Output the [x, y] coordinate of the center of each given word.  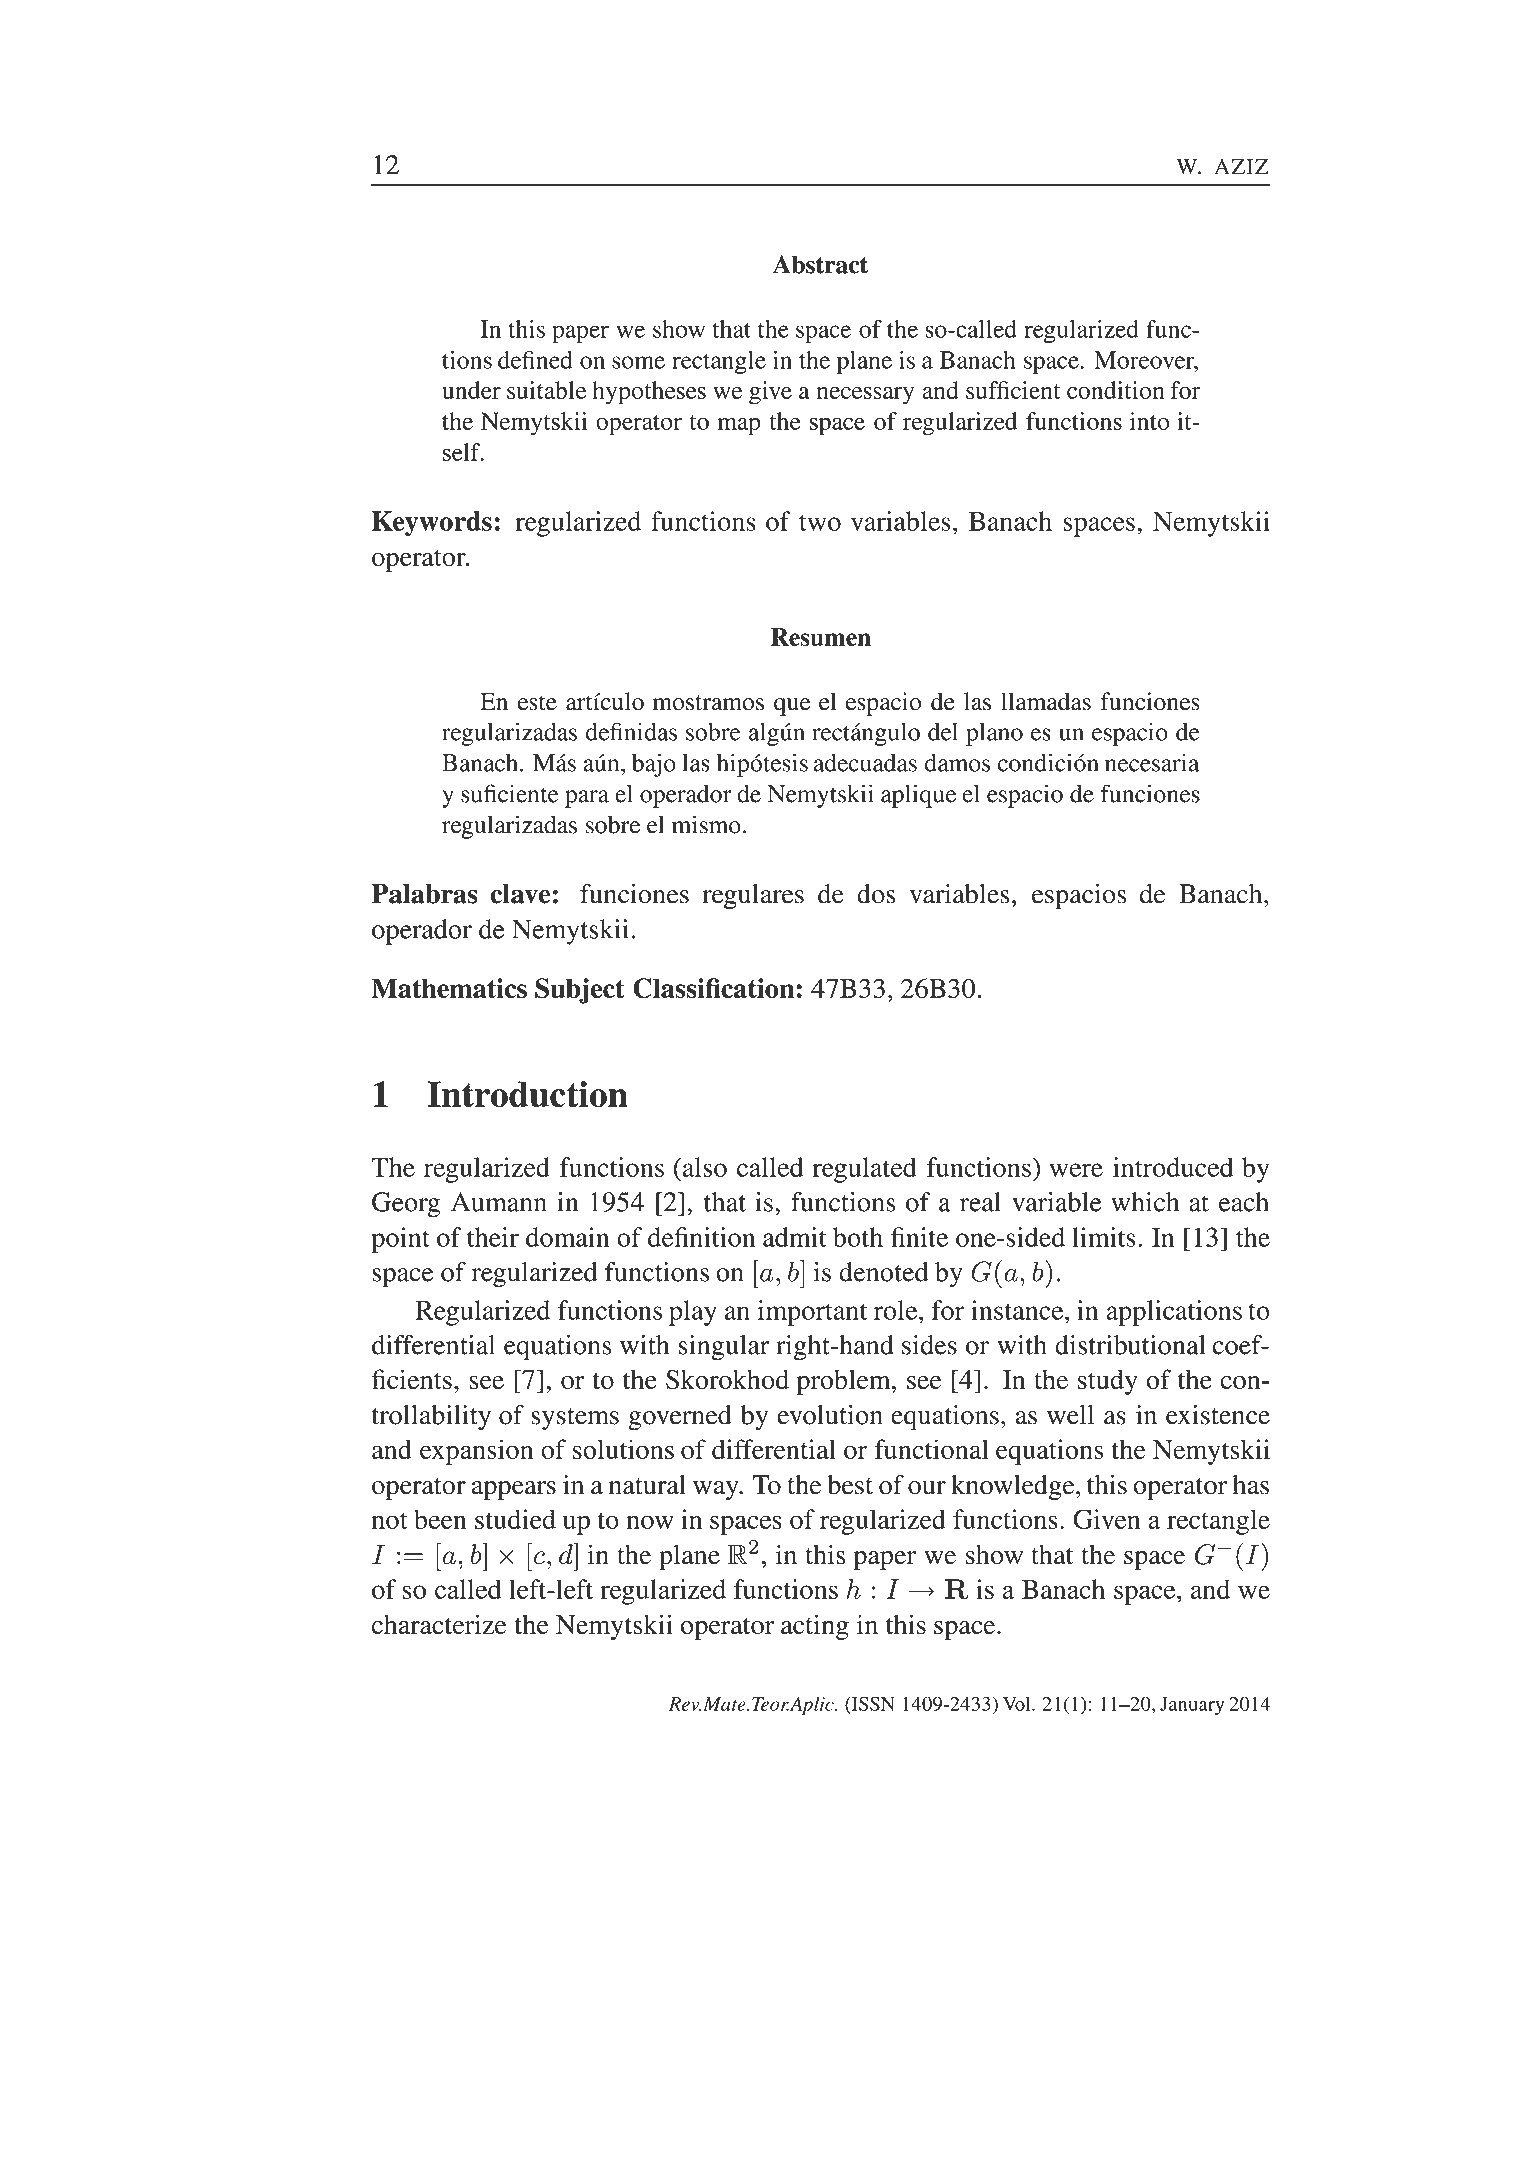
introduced [1173, 1167]
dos [876, 894]
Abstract [820, 264]
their [493, 1237]
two [820, 522]
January [1192, 1706]
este [537, 703]
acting [815, 1627]
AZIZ [1241, 167]
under [471, 390]
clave [520, 894]
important [812, 1313]
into [1149, 421]
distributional [1130, 1345]
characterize [439, 1624]
